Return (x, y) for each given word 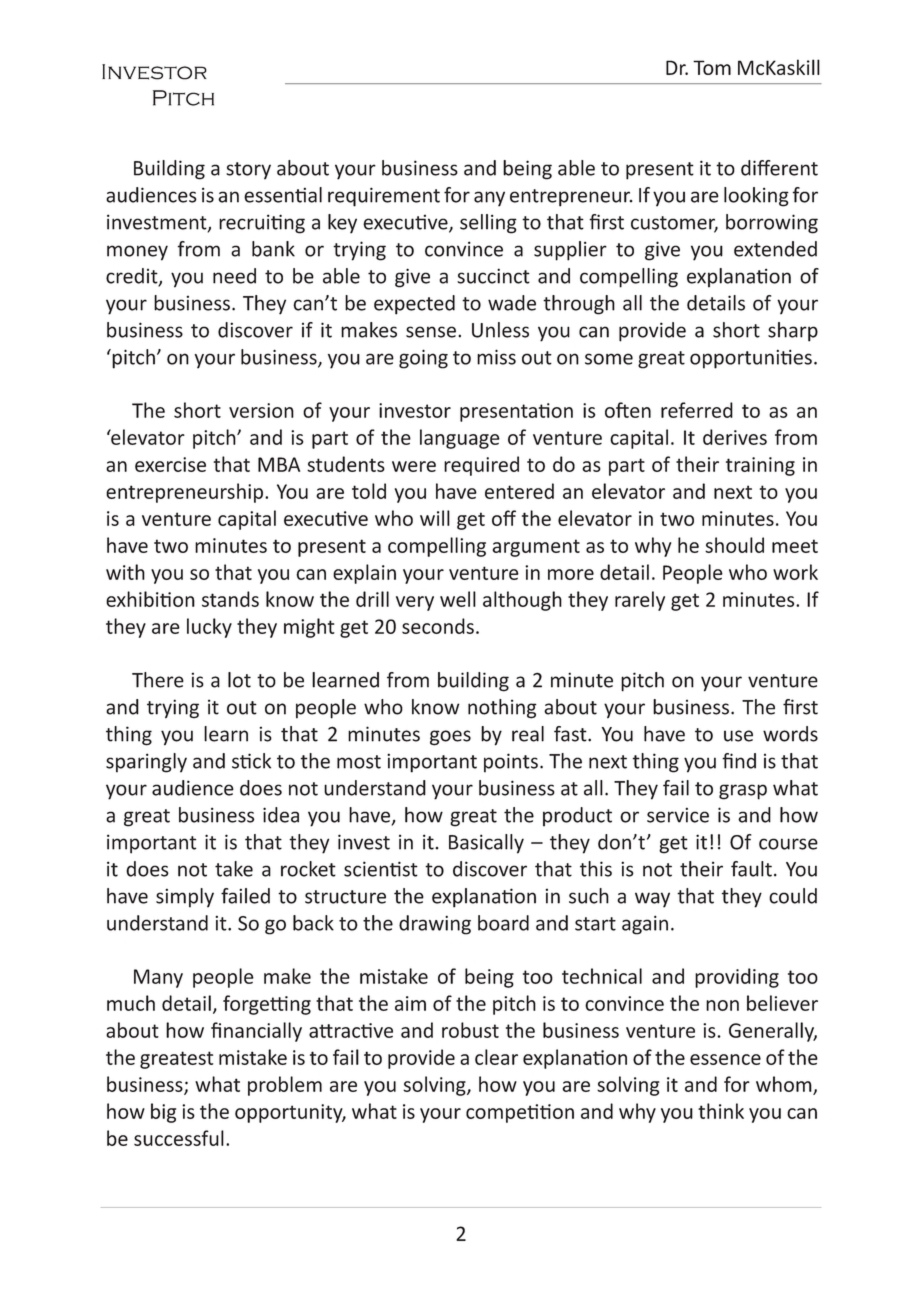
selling (488, 224)
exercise (170, 464)
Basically (486, 844)
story (248, 171)
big (163, 1113)
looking (756, 197)
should (734, 545)
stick (251, 761)
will (435, 518)
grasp (743, 792)
